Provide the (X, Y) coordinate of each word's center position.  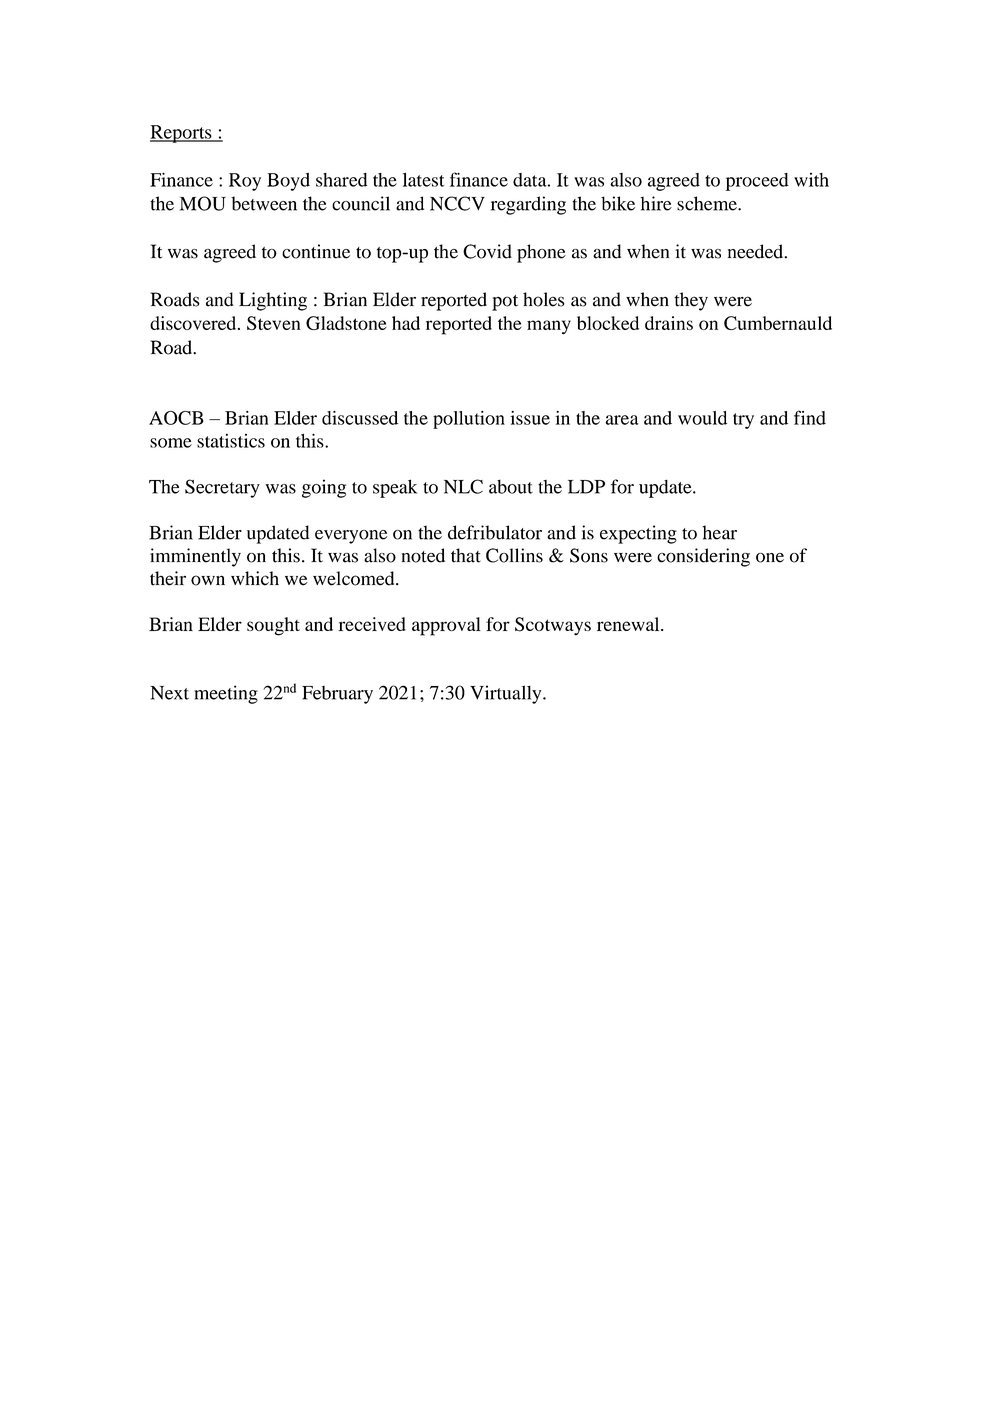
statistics (231, 441)
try (743, 421)
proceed (757, 182)
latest (423, 179)
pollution (469, 420)
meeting (226, 694)
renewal (629, 624)
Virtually (507, 694)
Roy (245, 182)
